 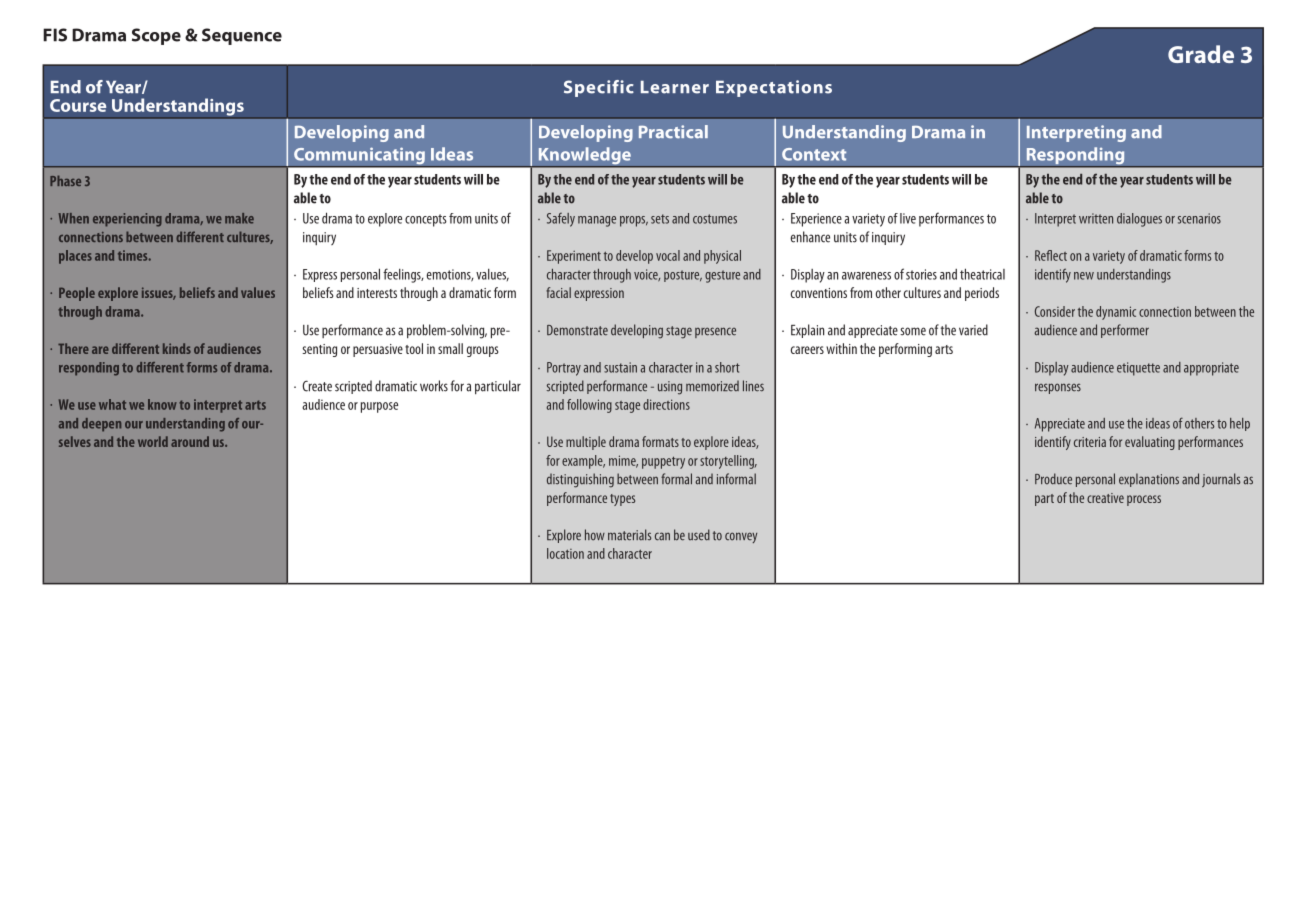 What do you see at coordinates (675, 87) in the document?
I see `Learner` at bounding box center [675, 87].
